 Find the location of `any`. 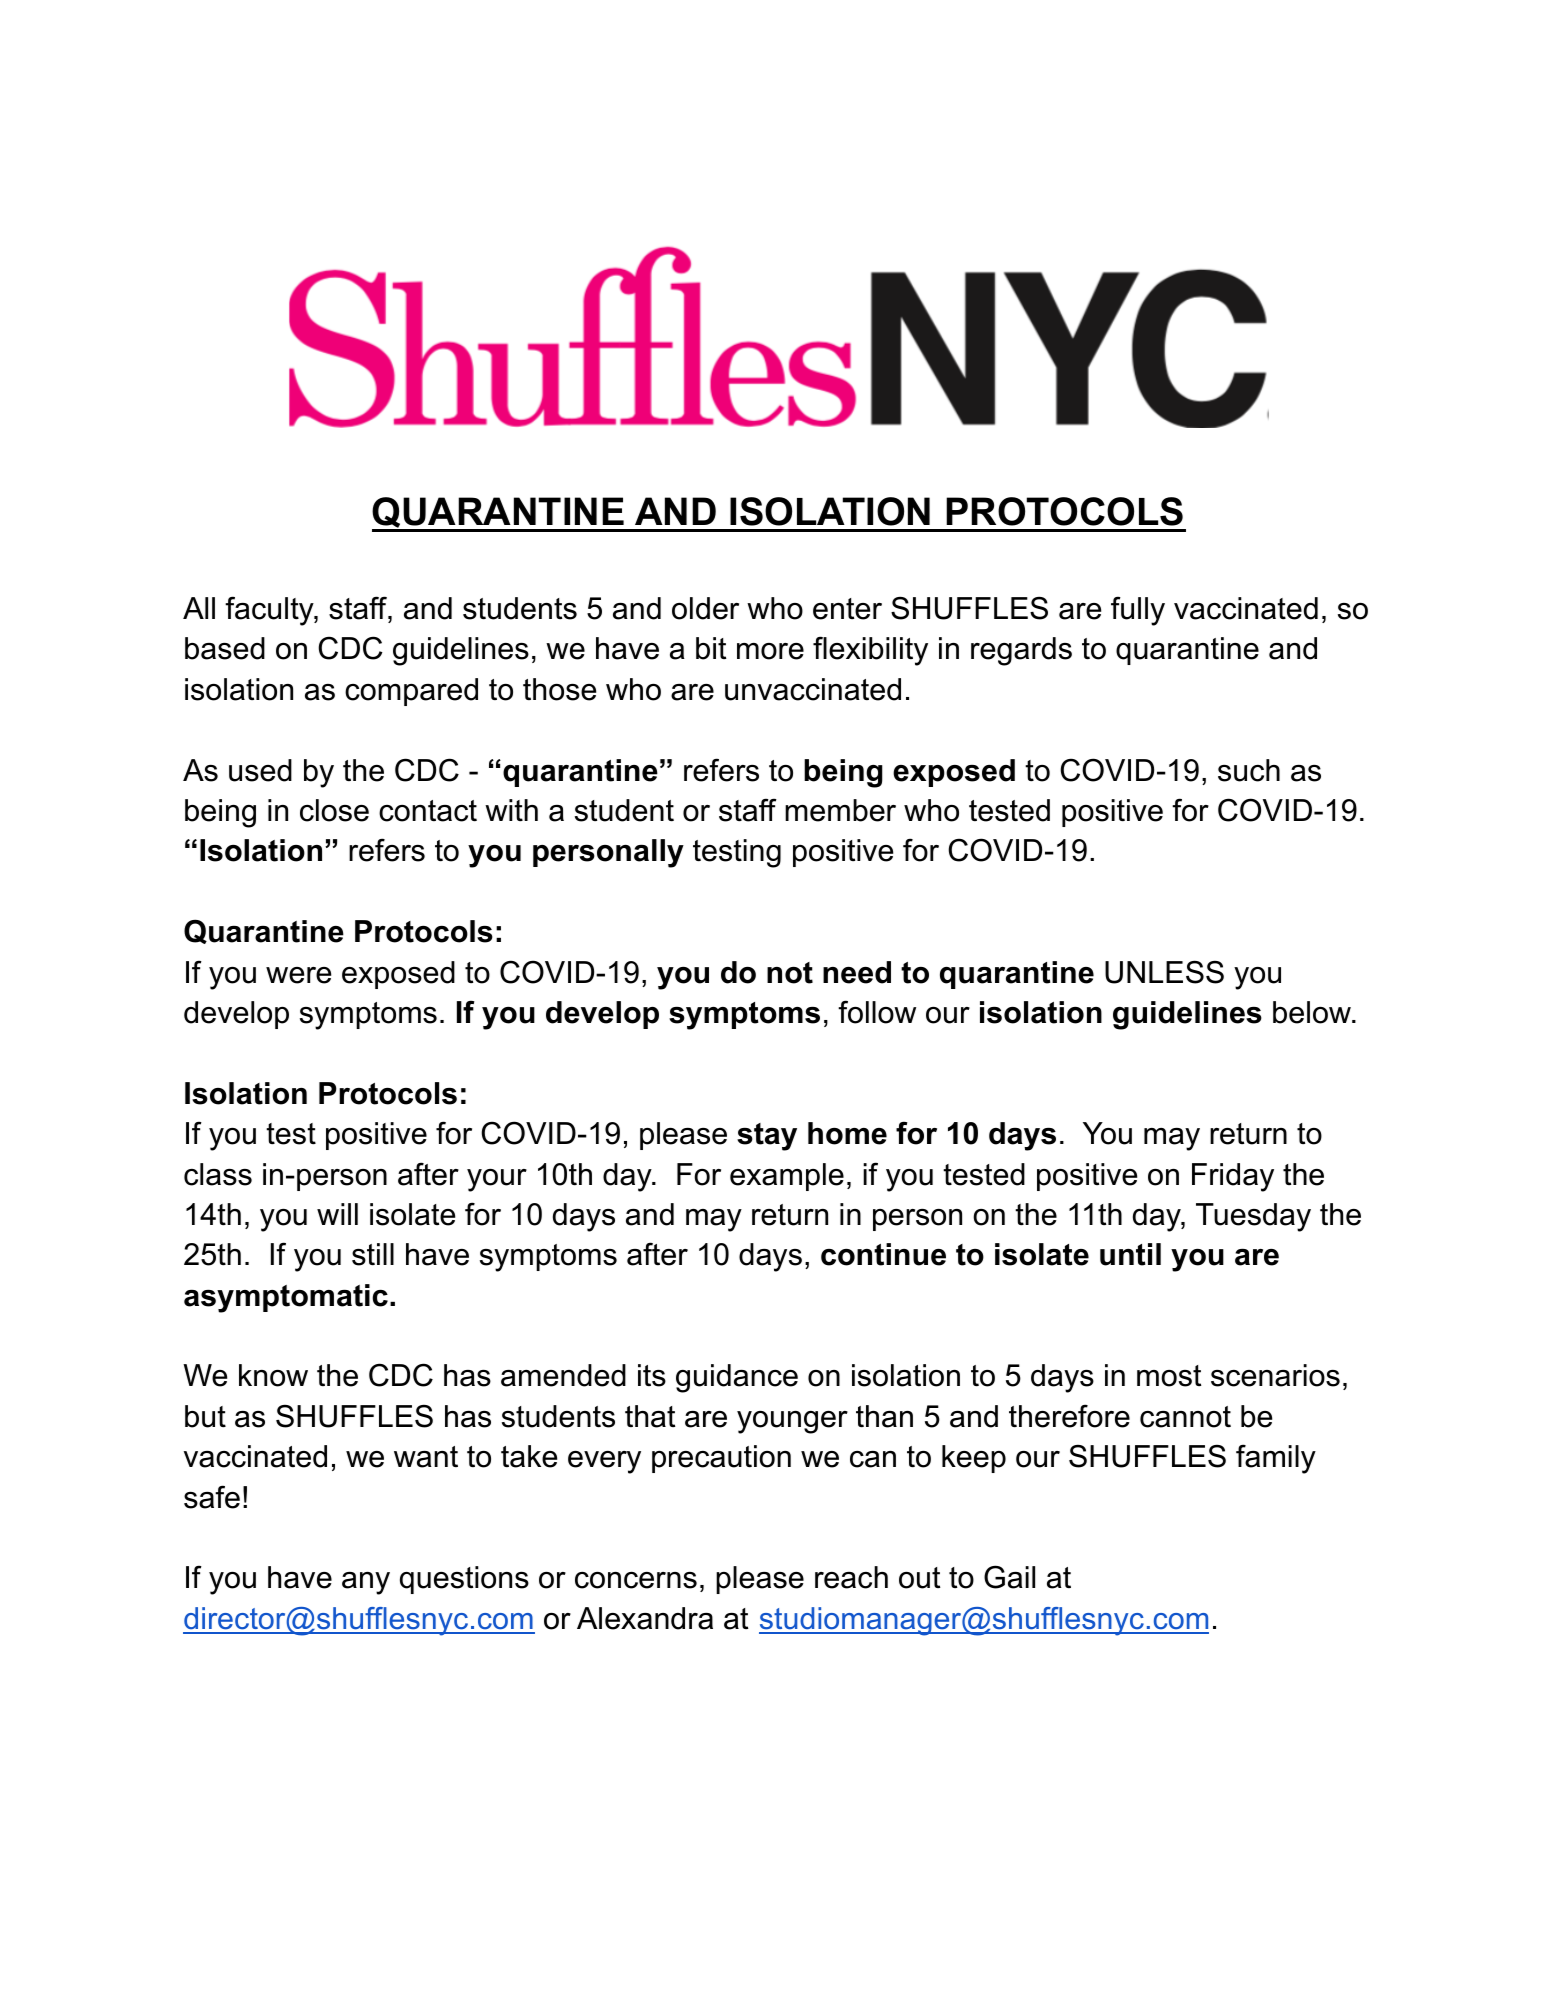

any is located at coordinates (366, 1583).
